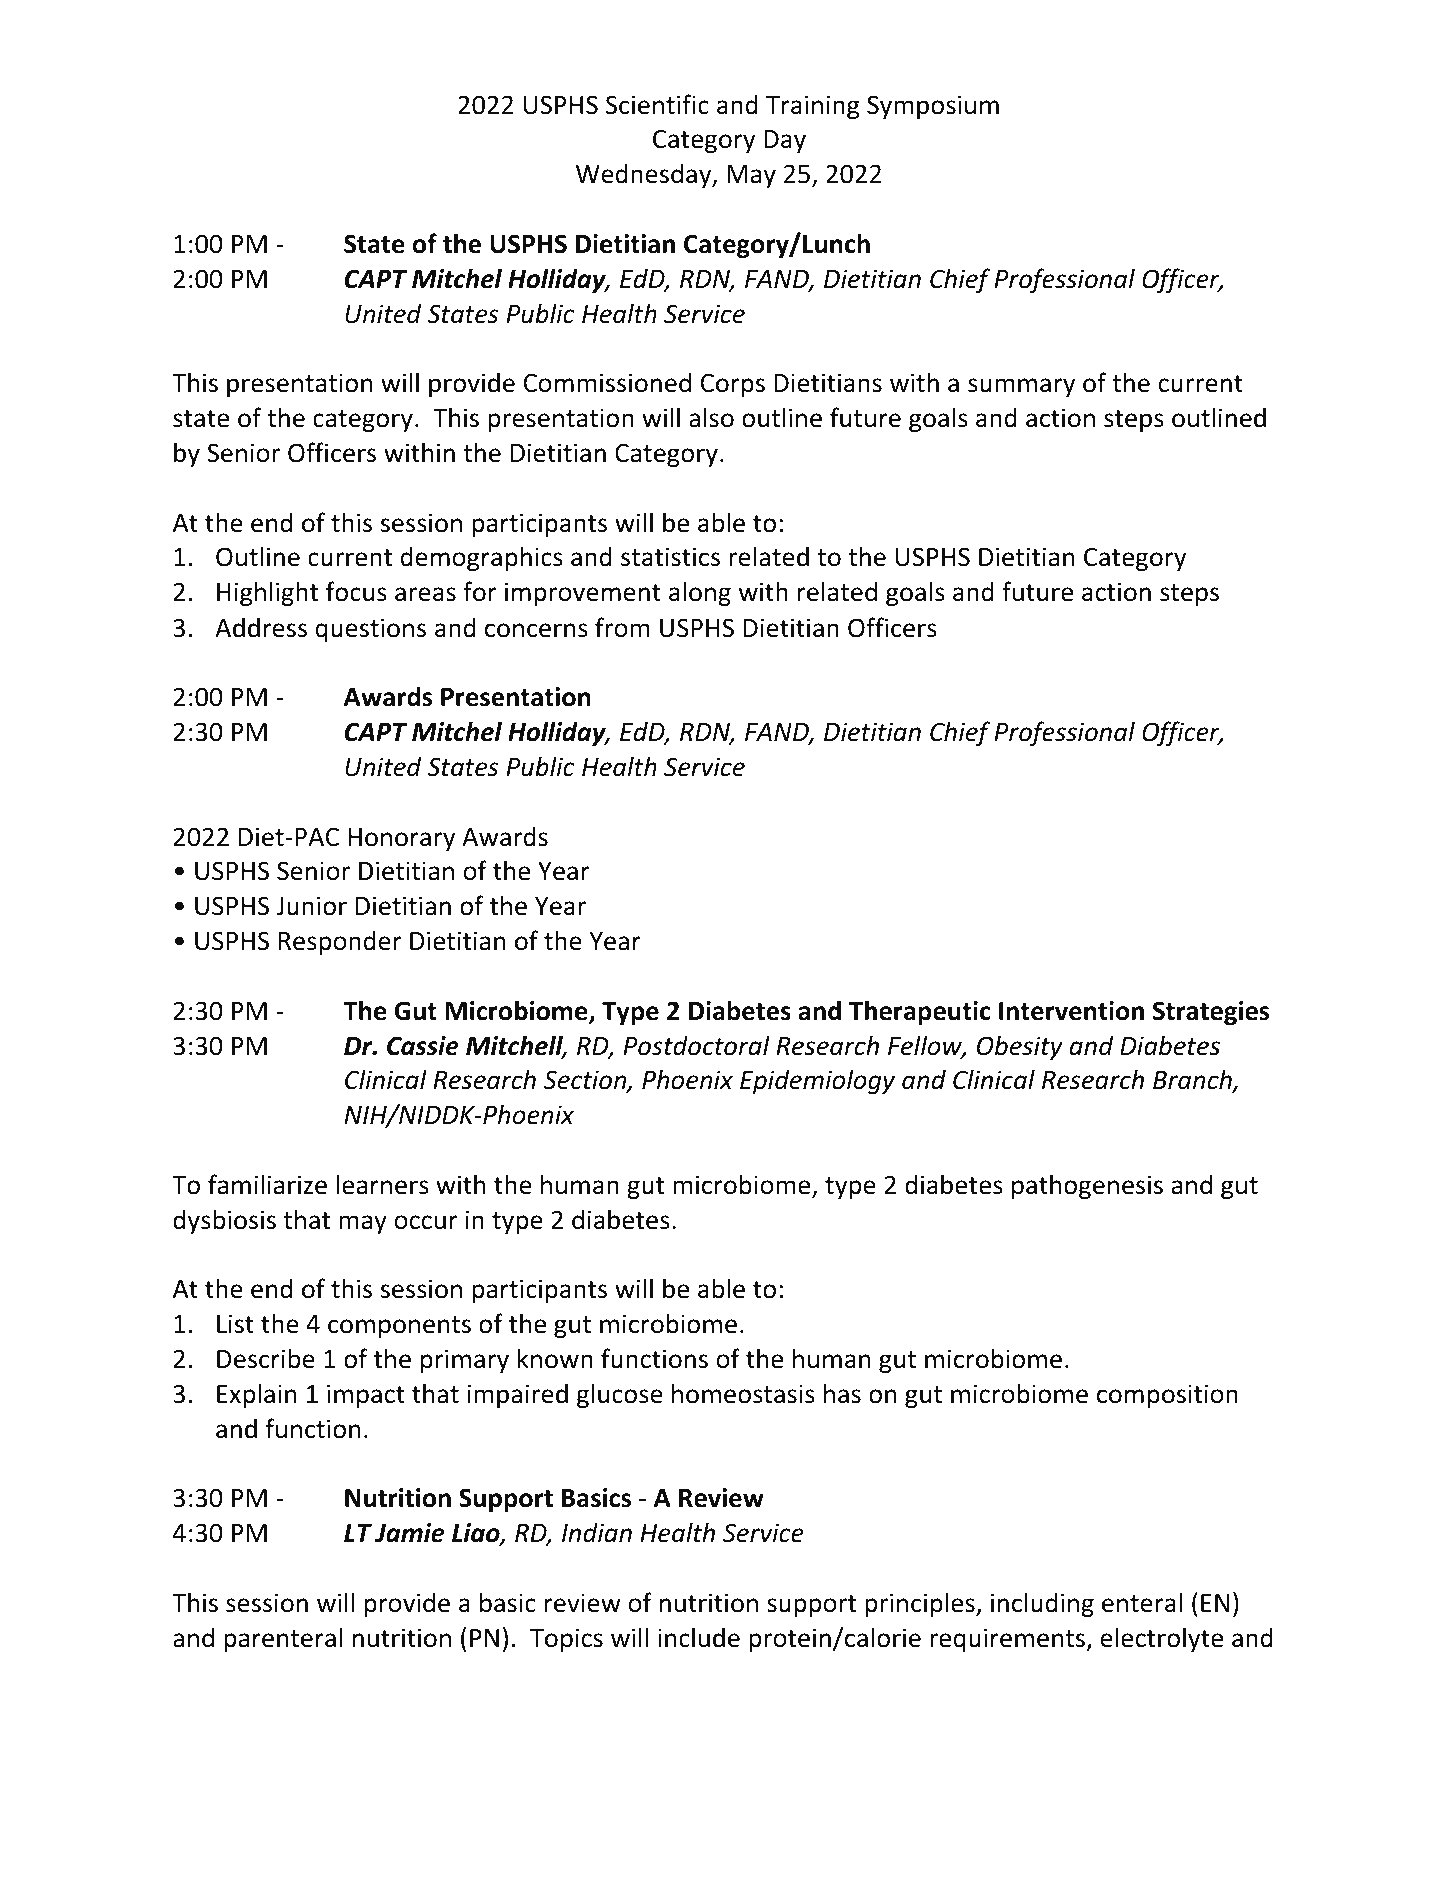 This page has width=1456, height=1884. What do you see at coordinates (645, 175) in the page?
I see `Wednesday` at bounding box center [645, 175].
